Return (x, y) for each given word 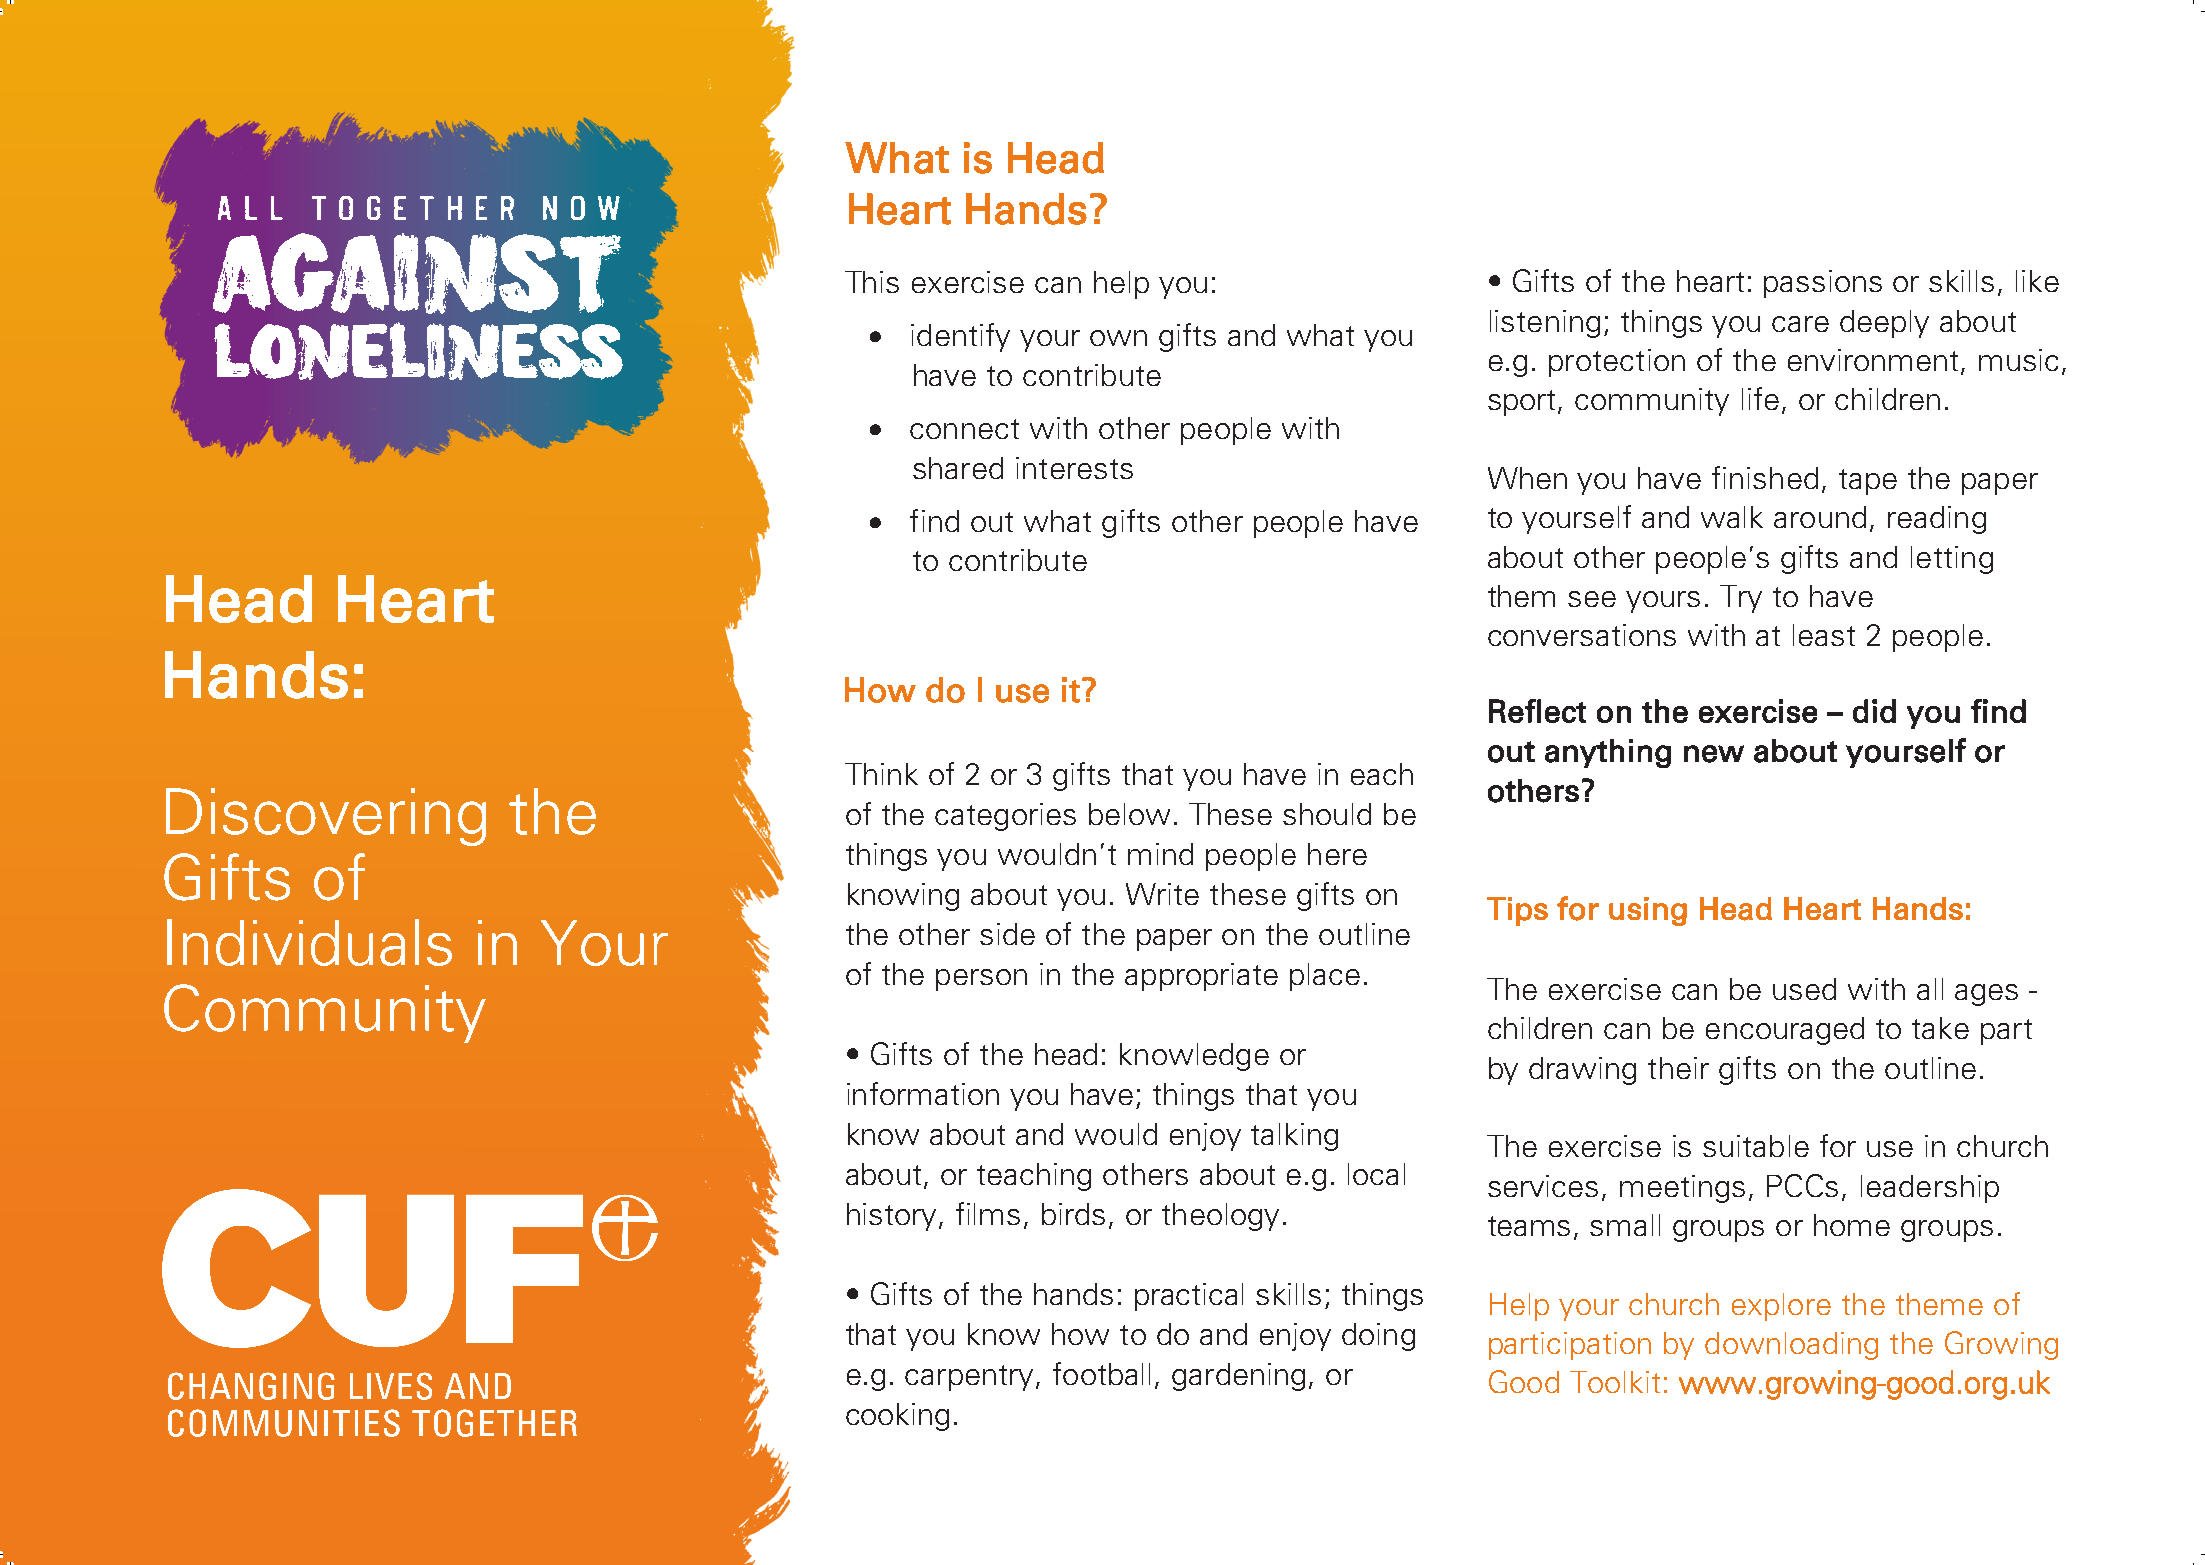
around (1820, 517)
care (1800, 324)
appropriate (1201, 977)
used (1804, 989)
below (1129, 814)
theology (1220, 1217)
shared (958, 468)
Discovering (326, 817)
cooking (897, 1417)
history (893, 1217)
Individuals (309, 942)
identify (960, 337)
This (872, 282)
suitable (1756, 1146)
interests (1074, 468)
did (1874, 711)
